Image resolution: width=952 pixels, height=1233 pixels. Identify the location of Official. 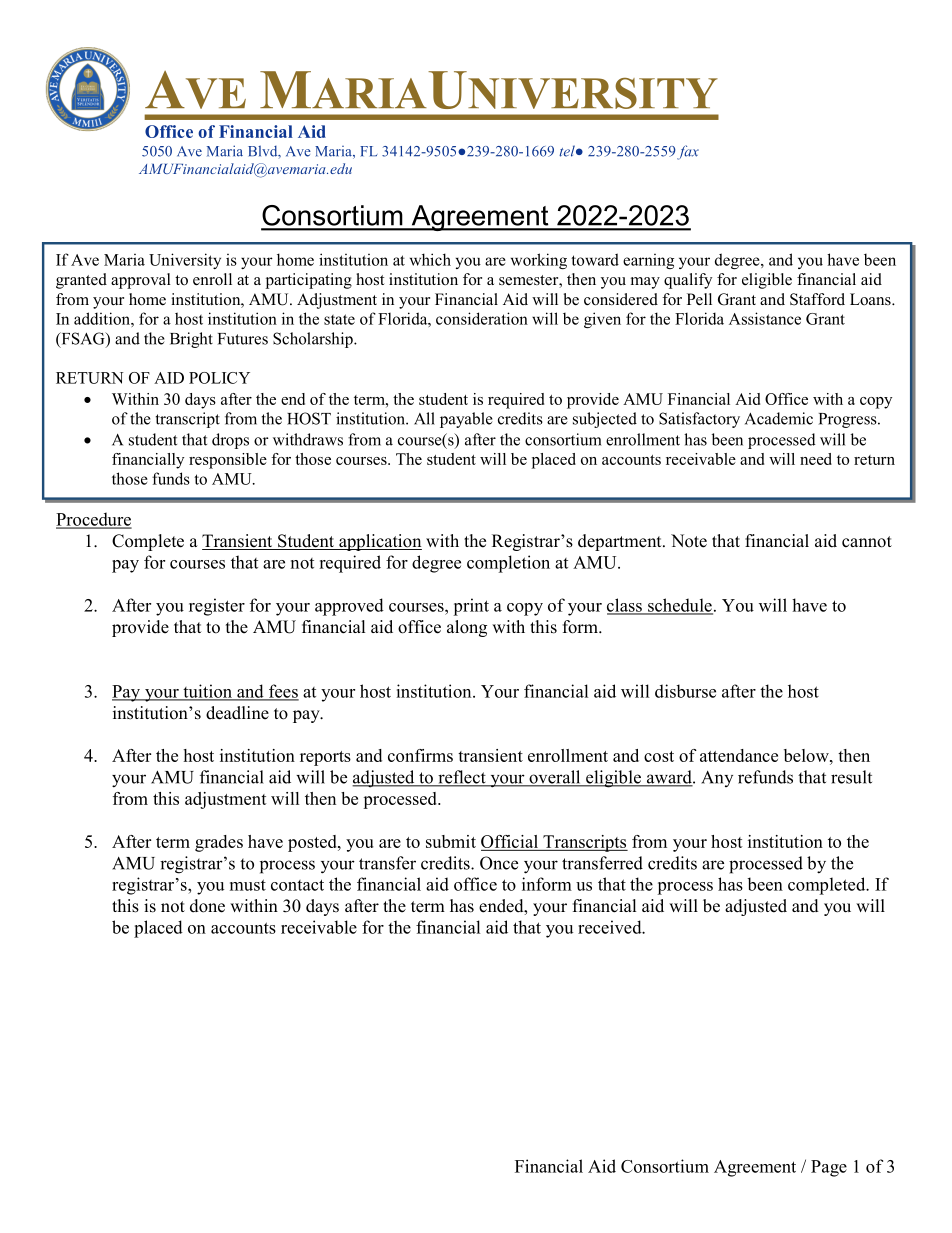
(510, 843).
